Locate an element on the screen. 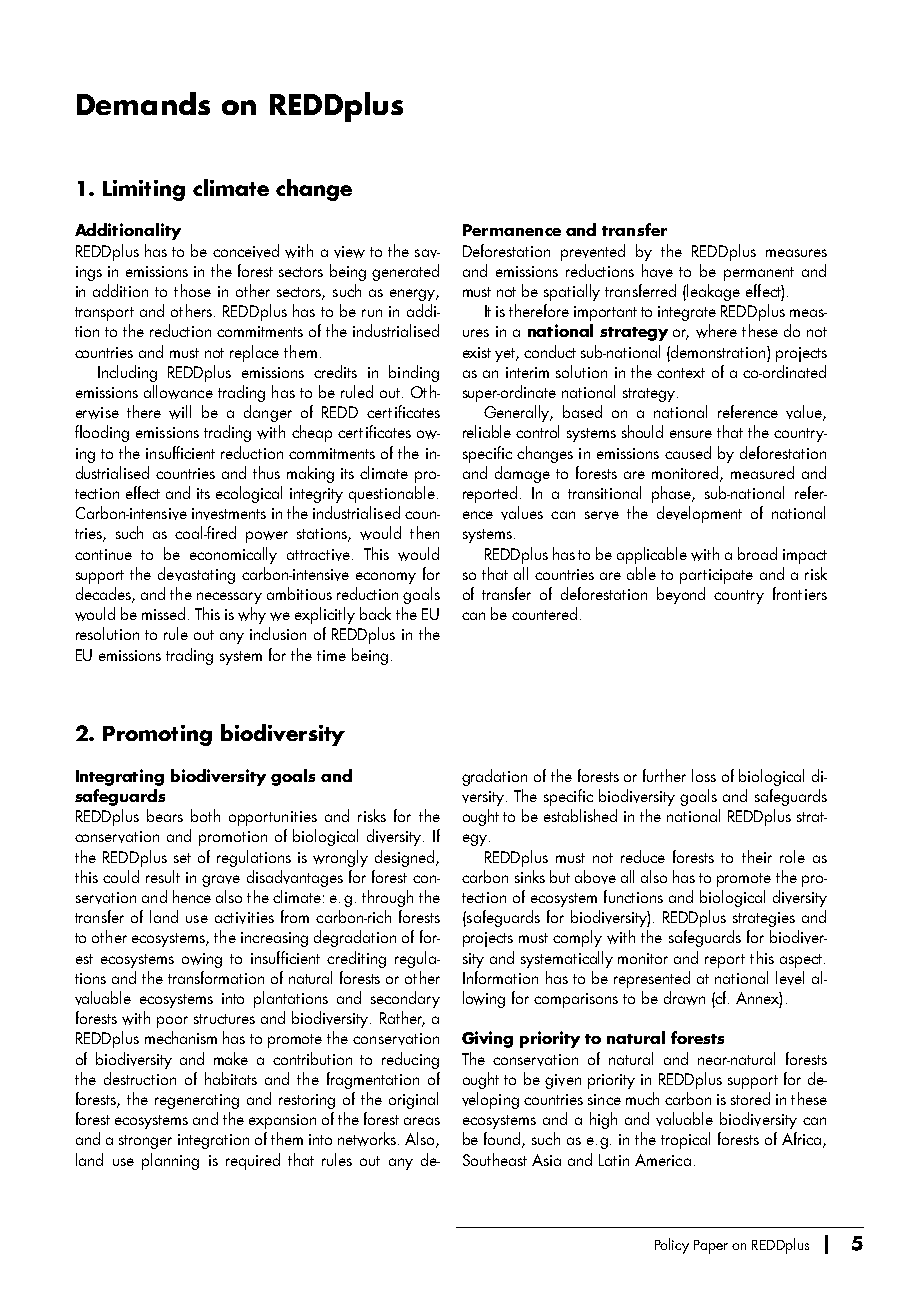  Demands is located at coordinates (143, 103).
